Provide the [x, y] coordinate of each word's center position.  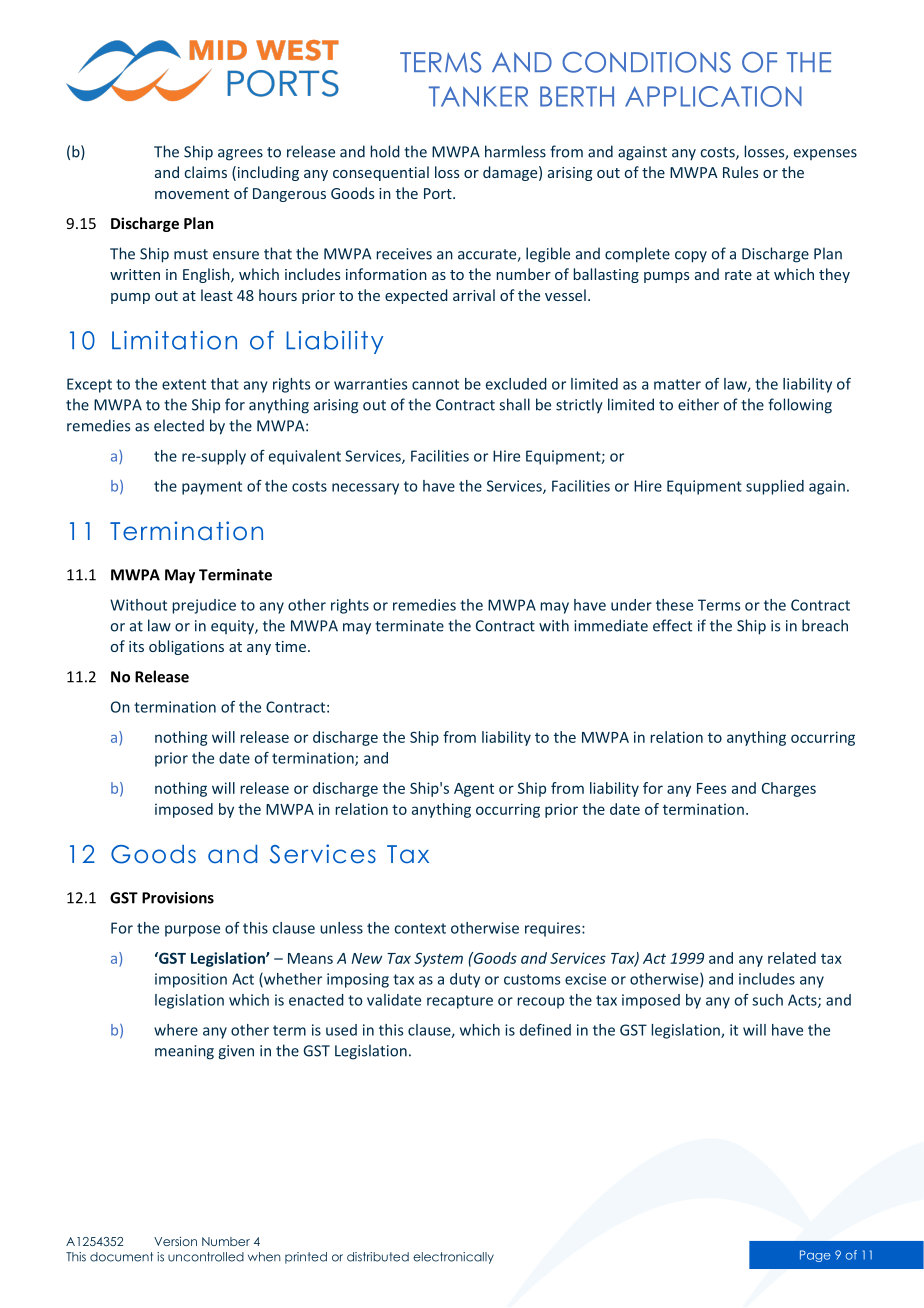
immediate [611, 625]
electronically [453, 1258]
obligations [186, 647]
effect [672, 625]
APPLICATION [713, 96]
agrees [240, 155]
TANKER [478, 96]
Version [175, 1241]
